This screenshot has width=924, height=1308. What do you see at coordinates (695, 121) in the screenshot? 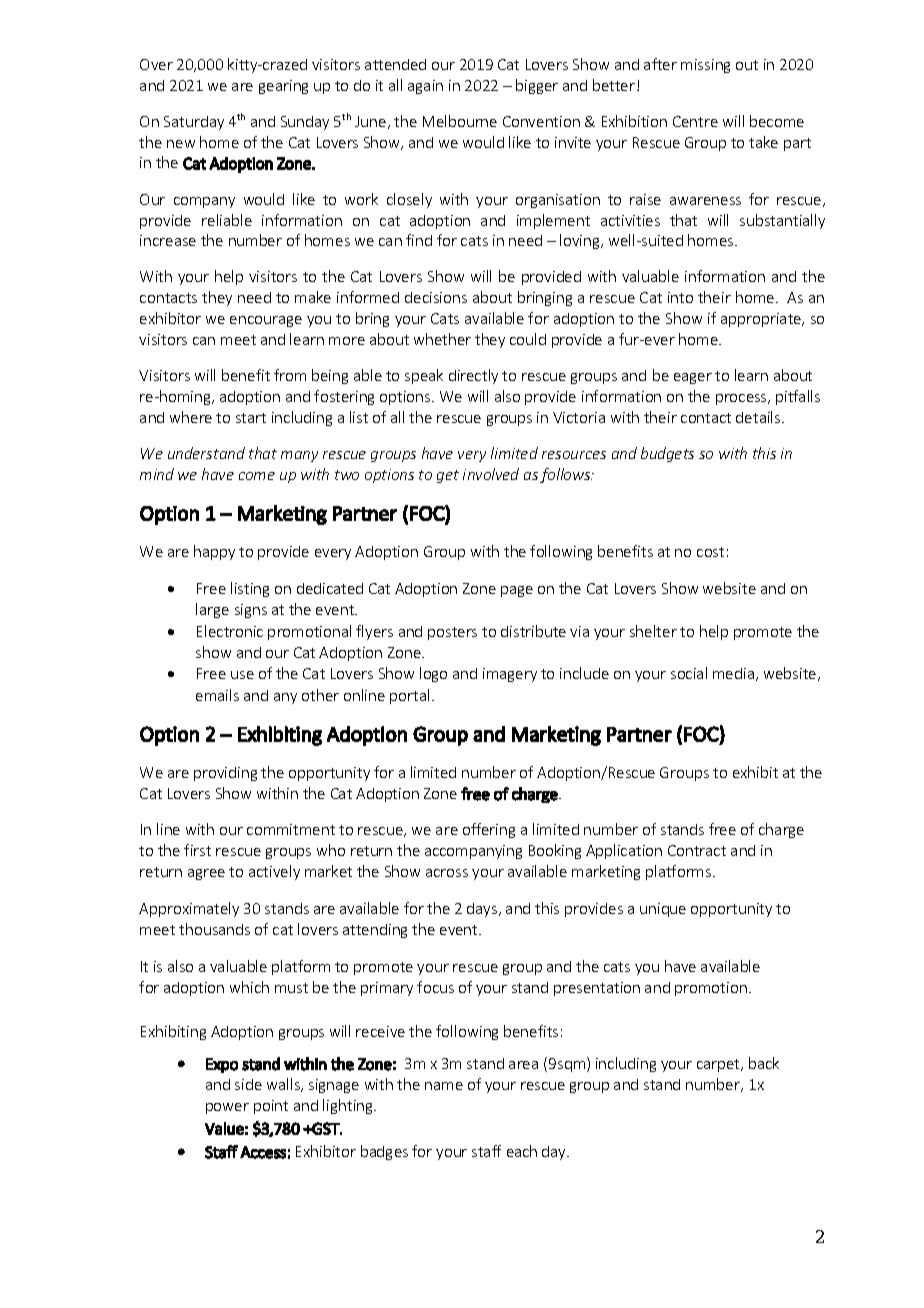
I see `Centre` at bounding box center [695, 121].
